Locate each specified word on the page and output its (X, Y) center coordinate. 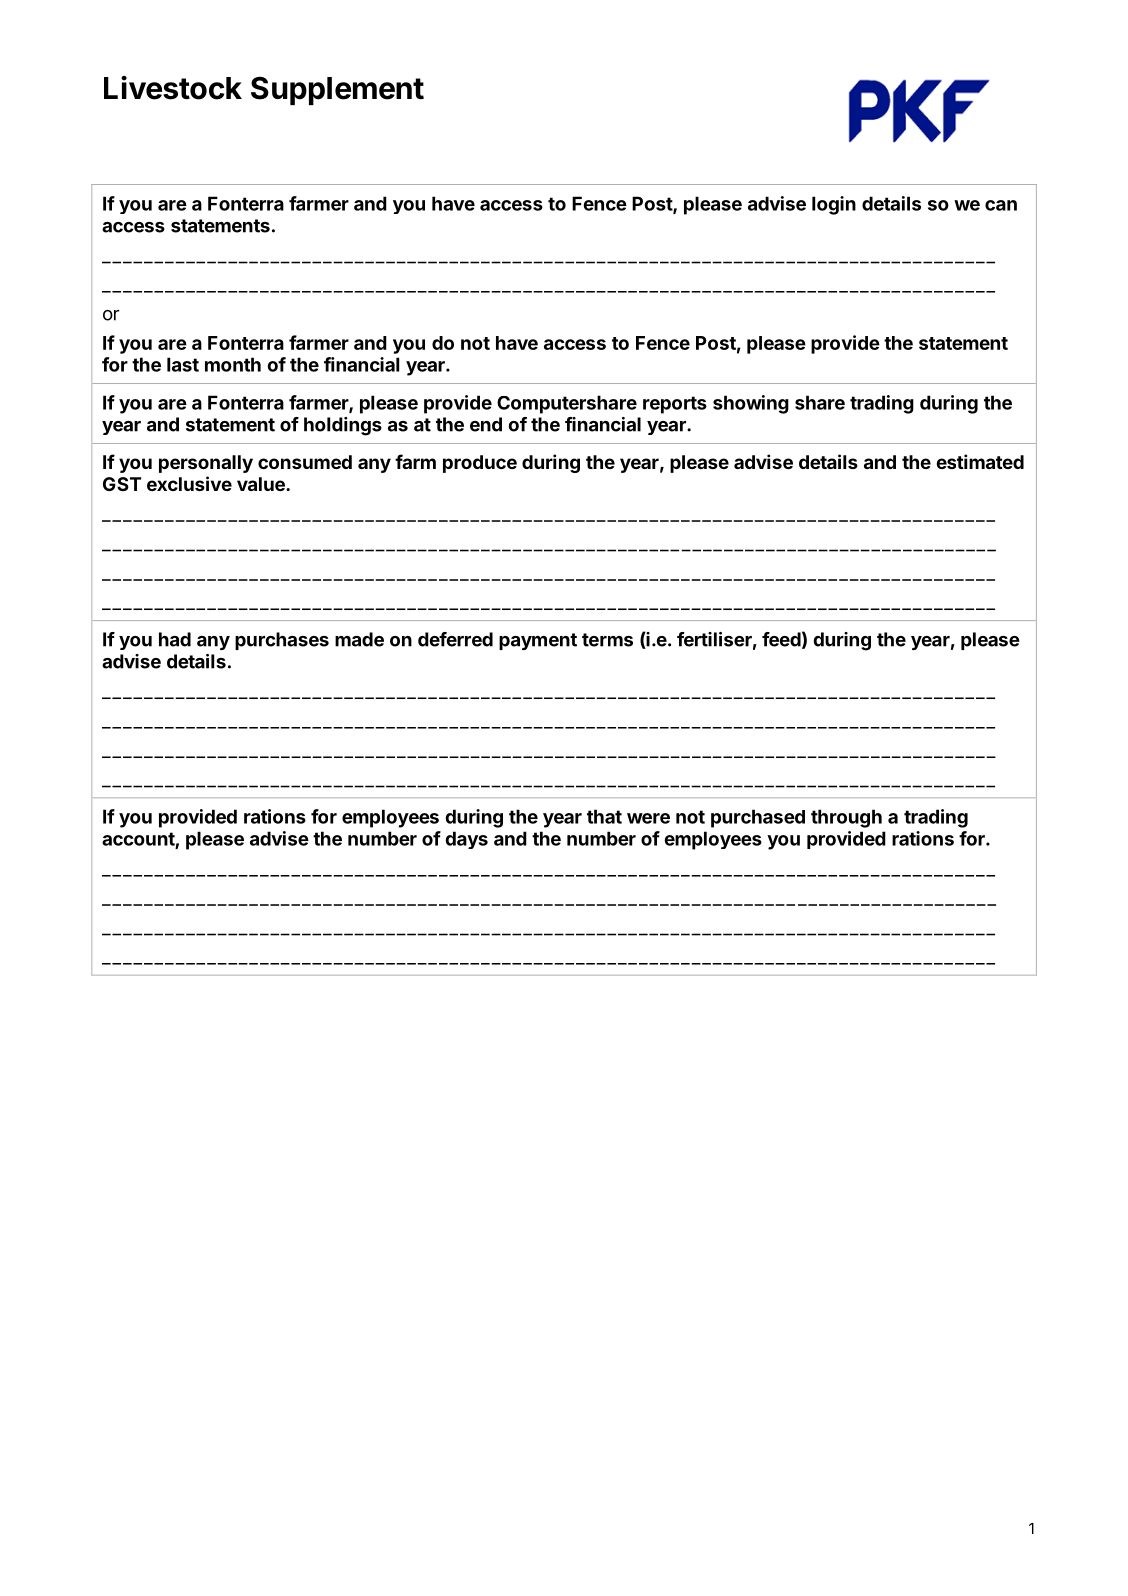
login (834, 205)
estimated (980, 461)
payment (538, 641)
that (604, 816)
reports (675, 405)
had (175, 639)
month (233, 364)
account (138, 839)
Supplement (337, 90)
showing (751, 404)
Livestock (173, 88)
